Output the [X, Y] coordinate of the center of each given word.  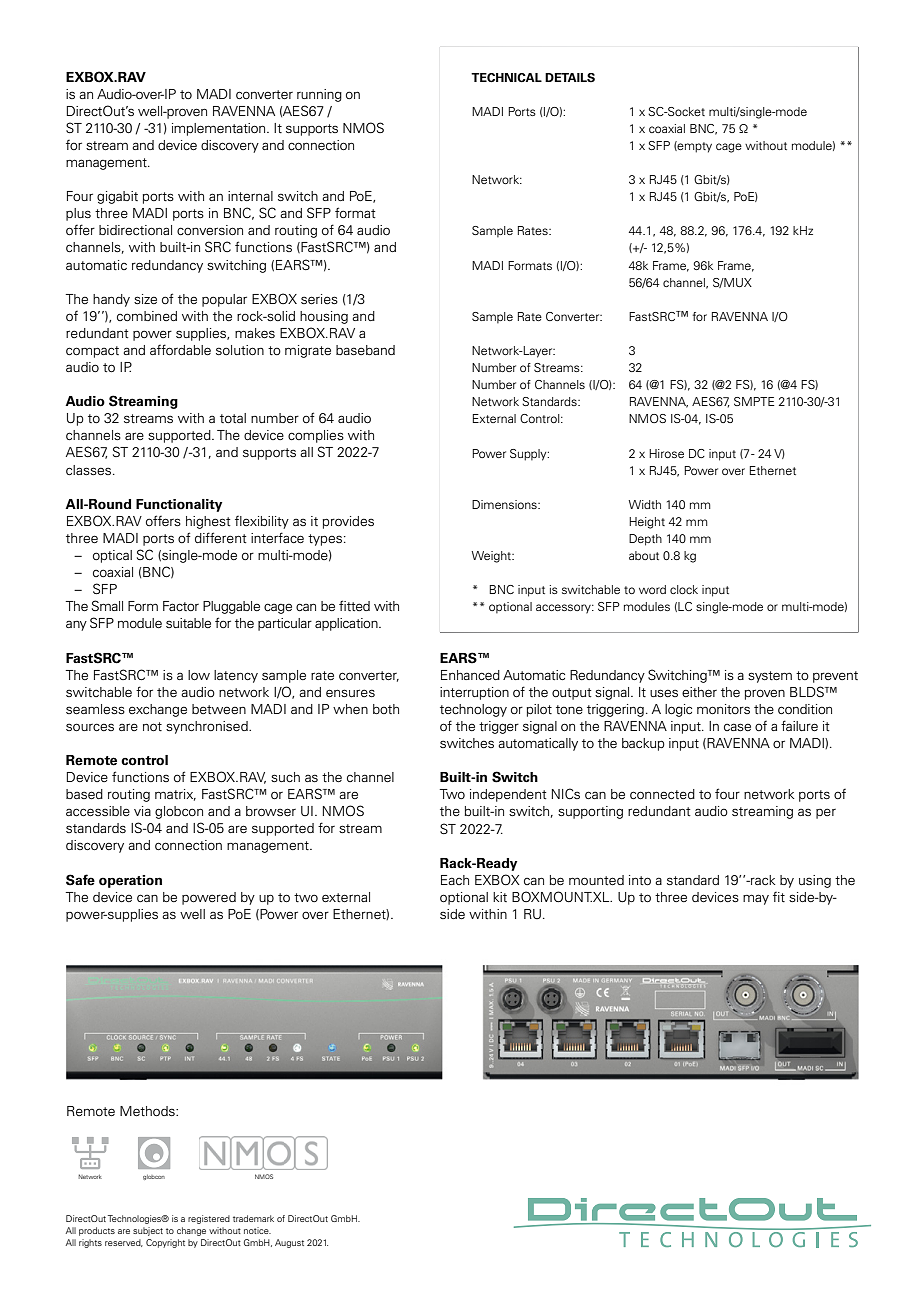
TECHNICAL [506, 78]
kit [500, 897]
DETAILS [570, 78]
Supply [529, 455]
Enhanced [470, 675]
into [640, 880]
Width [644, 504]
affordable [180, 350]
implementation [220, 129]
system [770, 677]
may [756, 899]
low [199, 675]
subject [148, 1231]
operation [130, 881]
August [289, 1243]
